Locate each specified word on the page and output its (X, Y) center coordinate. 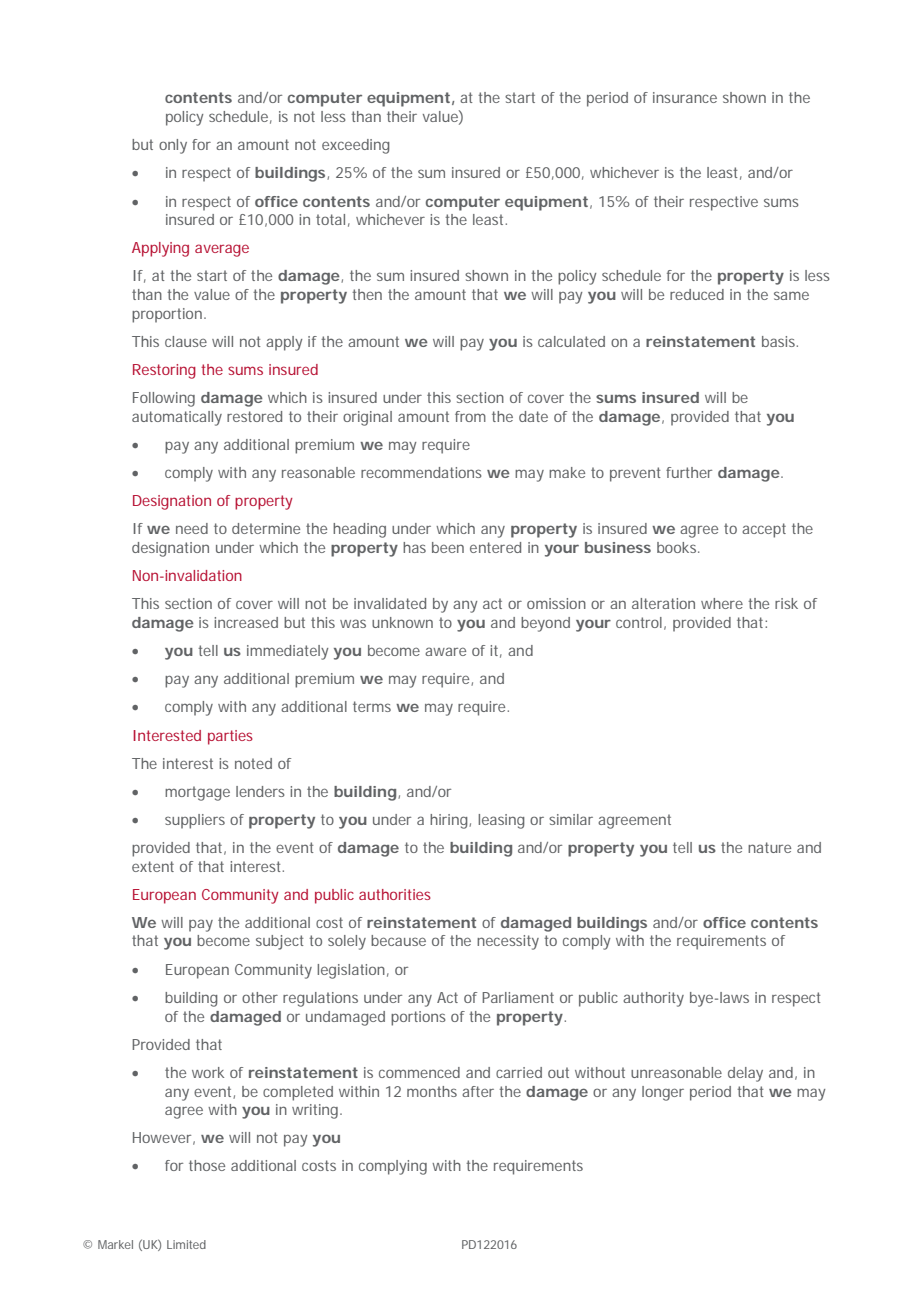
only (173, 146)
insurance (685, 97)
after (478, 1091)
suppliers (195, 821)
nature (769, 847)
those (207, 1165)
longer (663, 1093)
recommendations (421, 472)
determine (266, 528)
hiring (450, 821)
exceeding (356, 146)
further (689, 472)
